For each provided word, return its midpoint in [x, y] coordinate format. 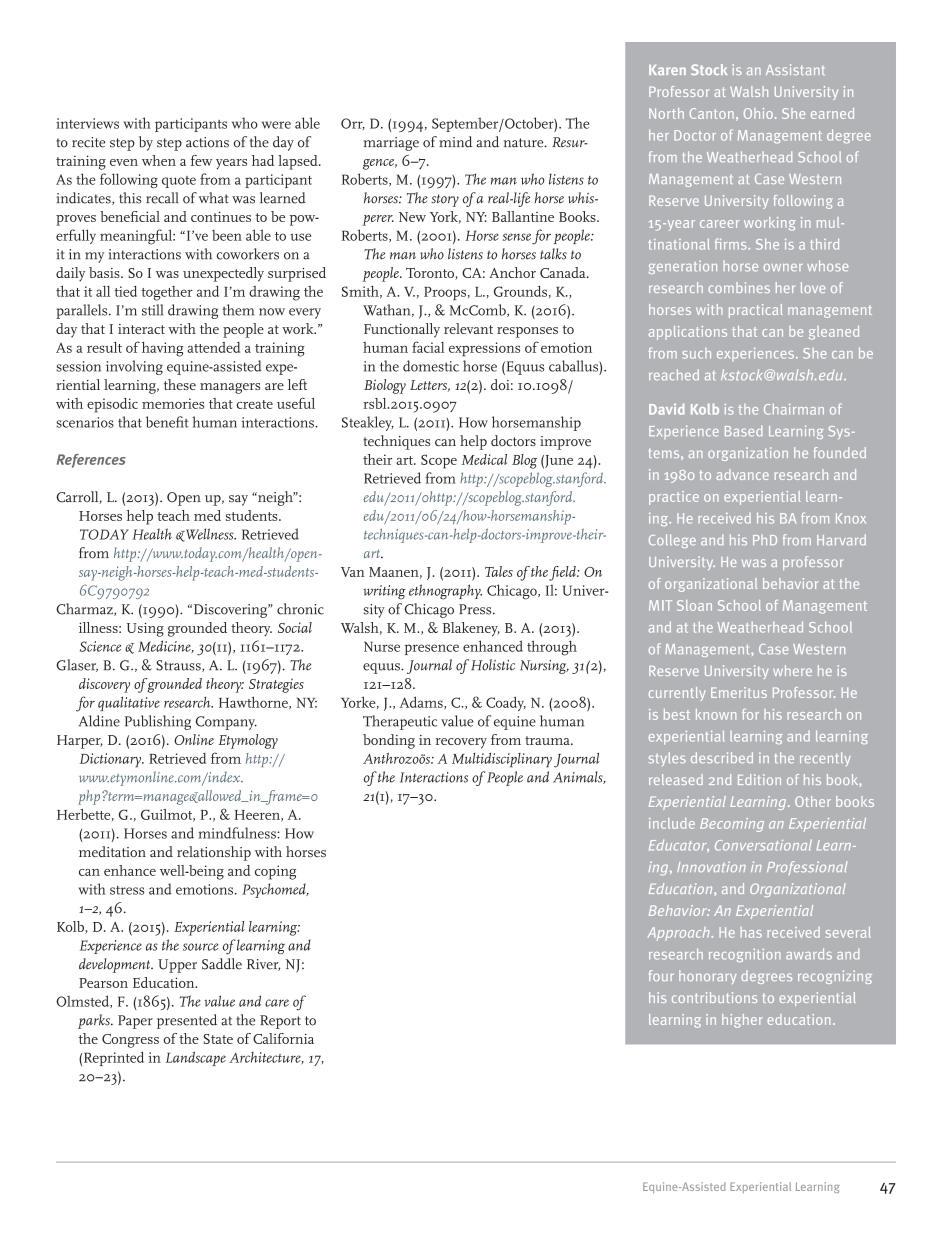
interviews [87, 123]
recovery [461, 743]
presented [187, 1021]
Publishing [158, 722]
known [716, 714]
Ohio [758, 113]
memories [173, 403]
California [283, 1038]
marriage [391, 144]
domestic [431, 366]
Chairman [794, 409]
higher [742, 1021]
